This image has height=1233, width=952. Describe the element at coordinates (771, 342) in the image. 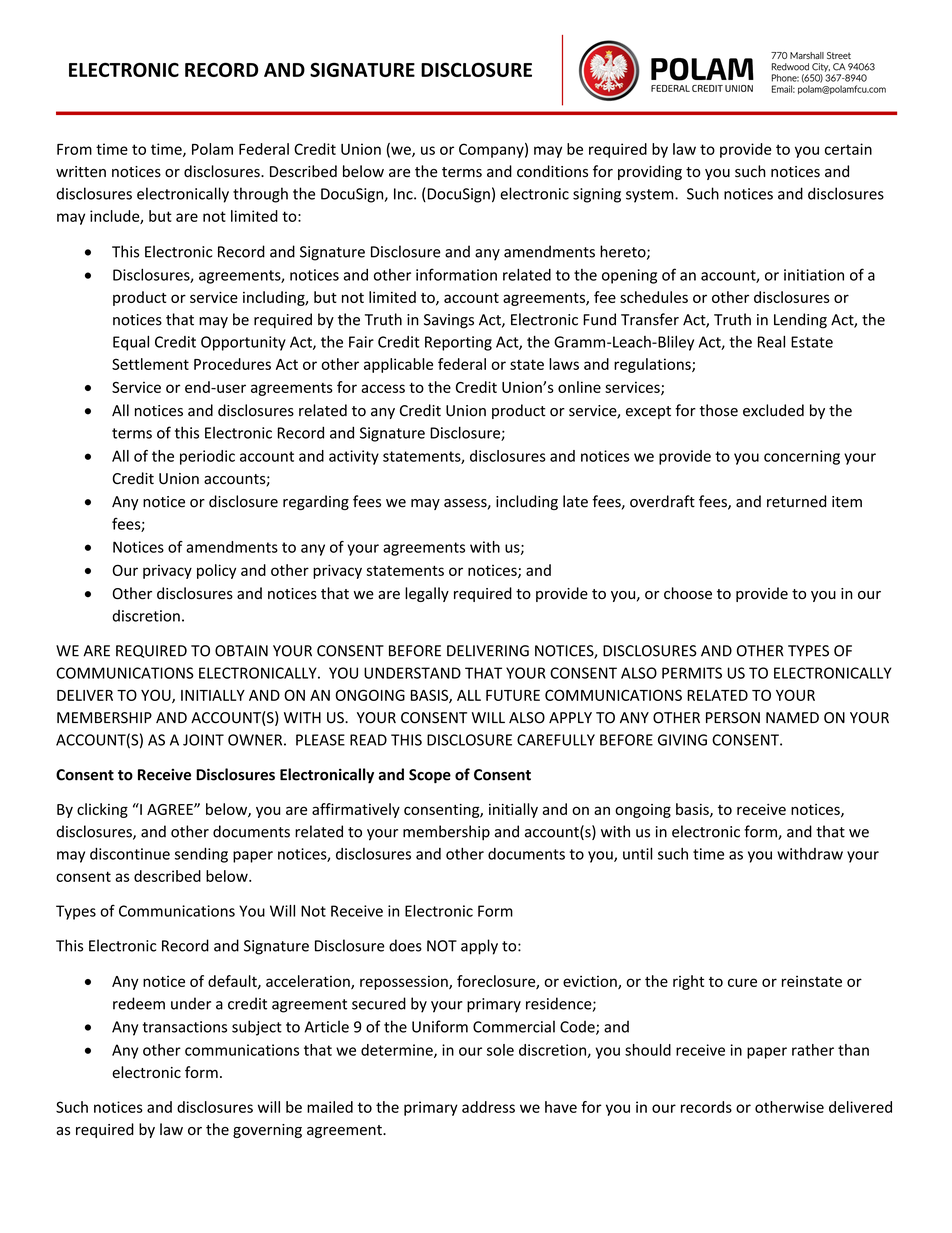

I see `Real` at that location.
